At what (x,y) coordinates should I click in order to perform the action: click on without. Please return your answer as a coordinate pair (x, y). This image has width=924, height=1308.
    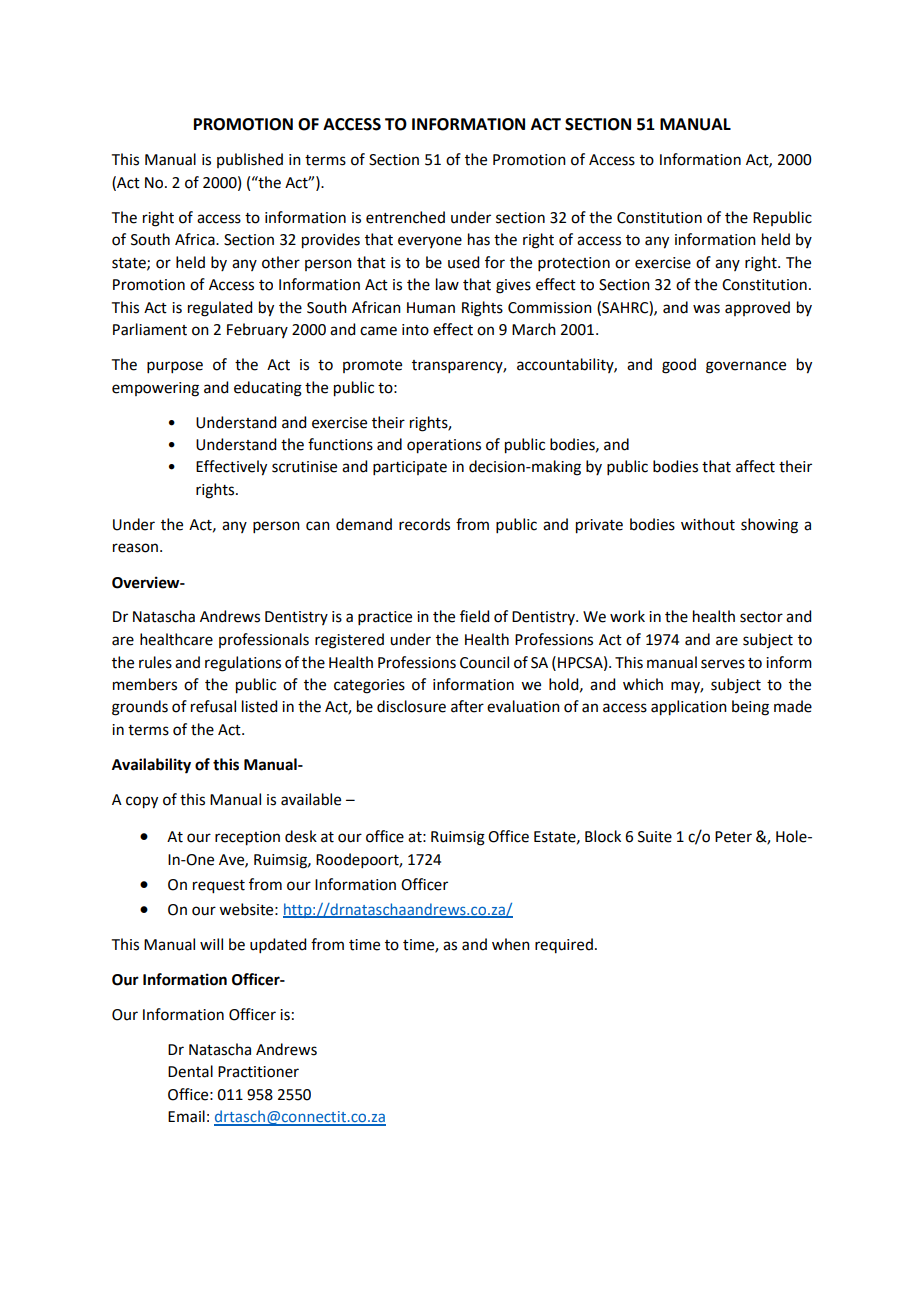
    Looking at the image, I should click on (708, 524).
